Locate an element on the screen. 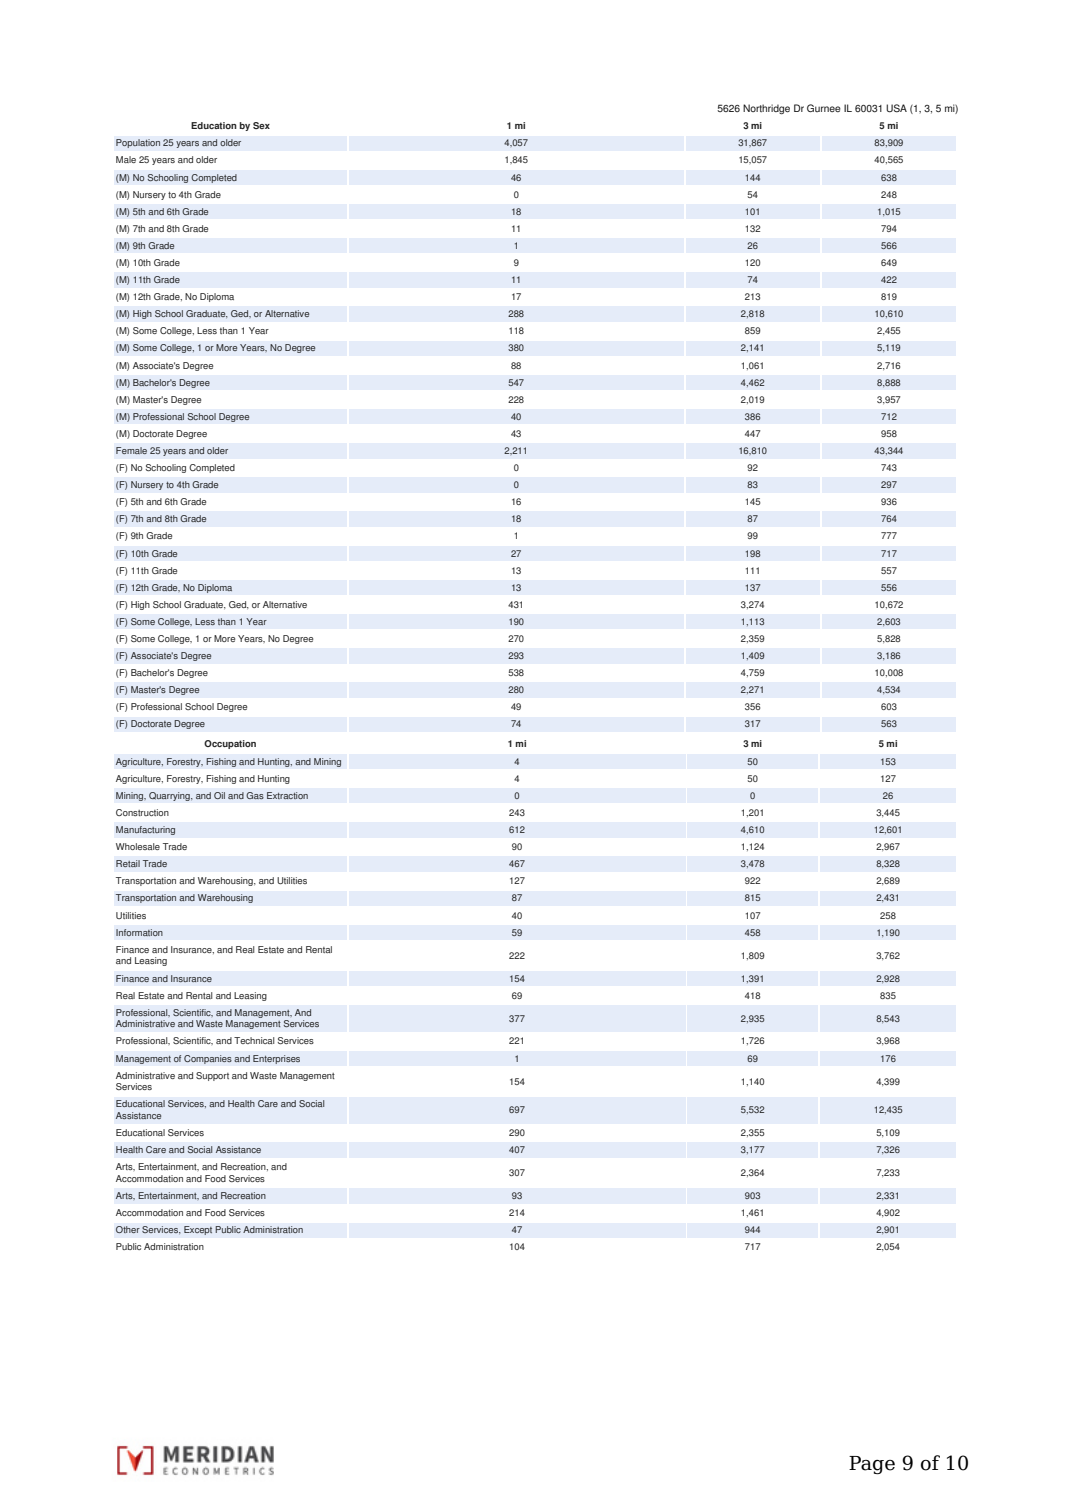  USA is located at coordinates (896, 108).
